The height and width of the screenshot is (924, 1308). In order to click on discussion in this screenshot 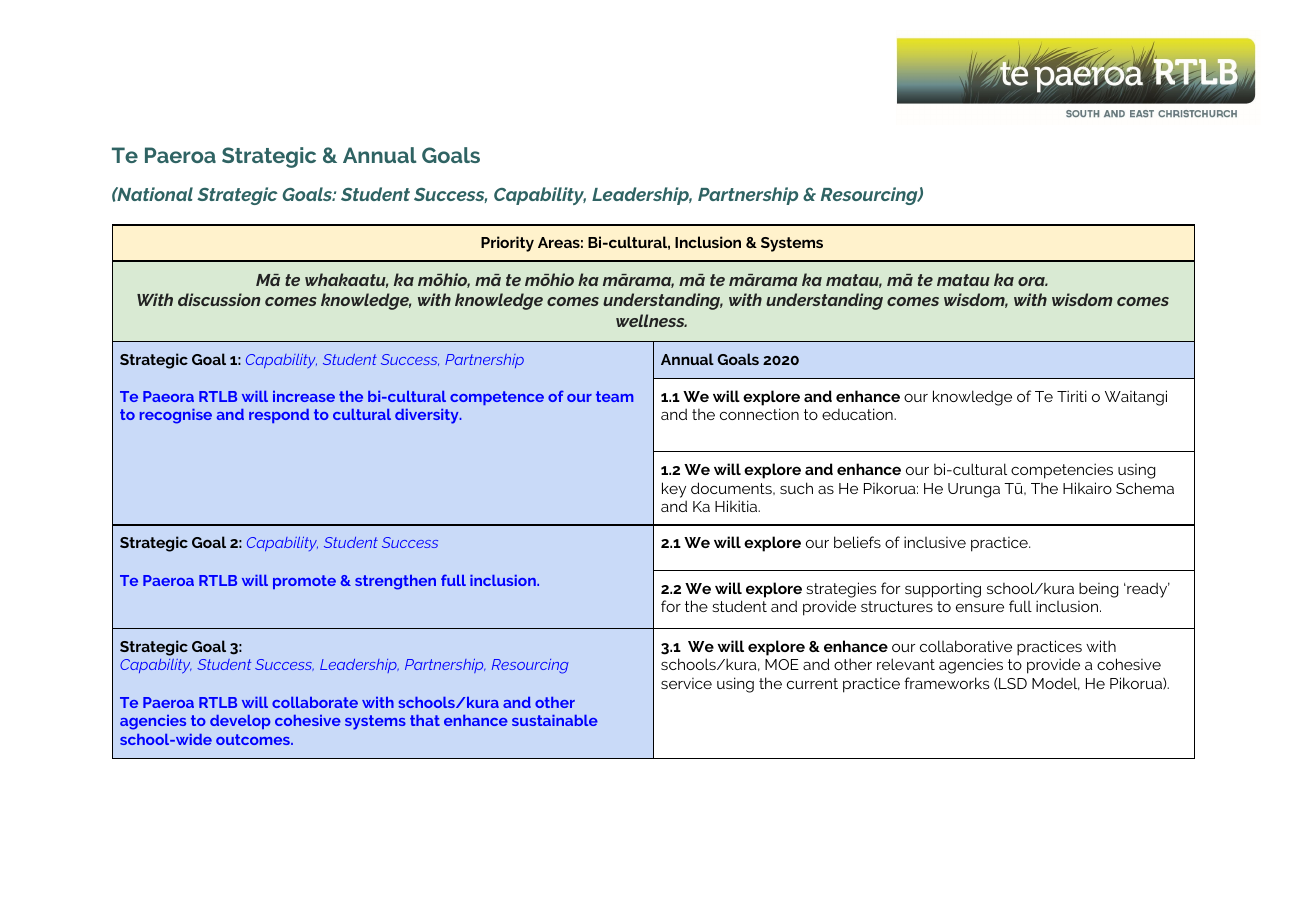, I will do `click(219, 299)`.
